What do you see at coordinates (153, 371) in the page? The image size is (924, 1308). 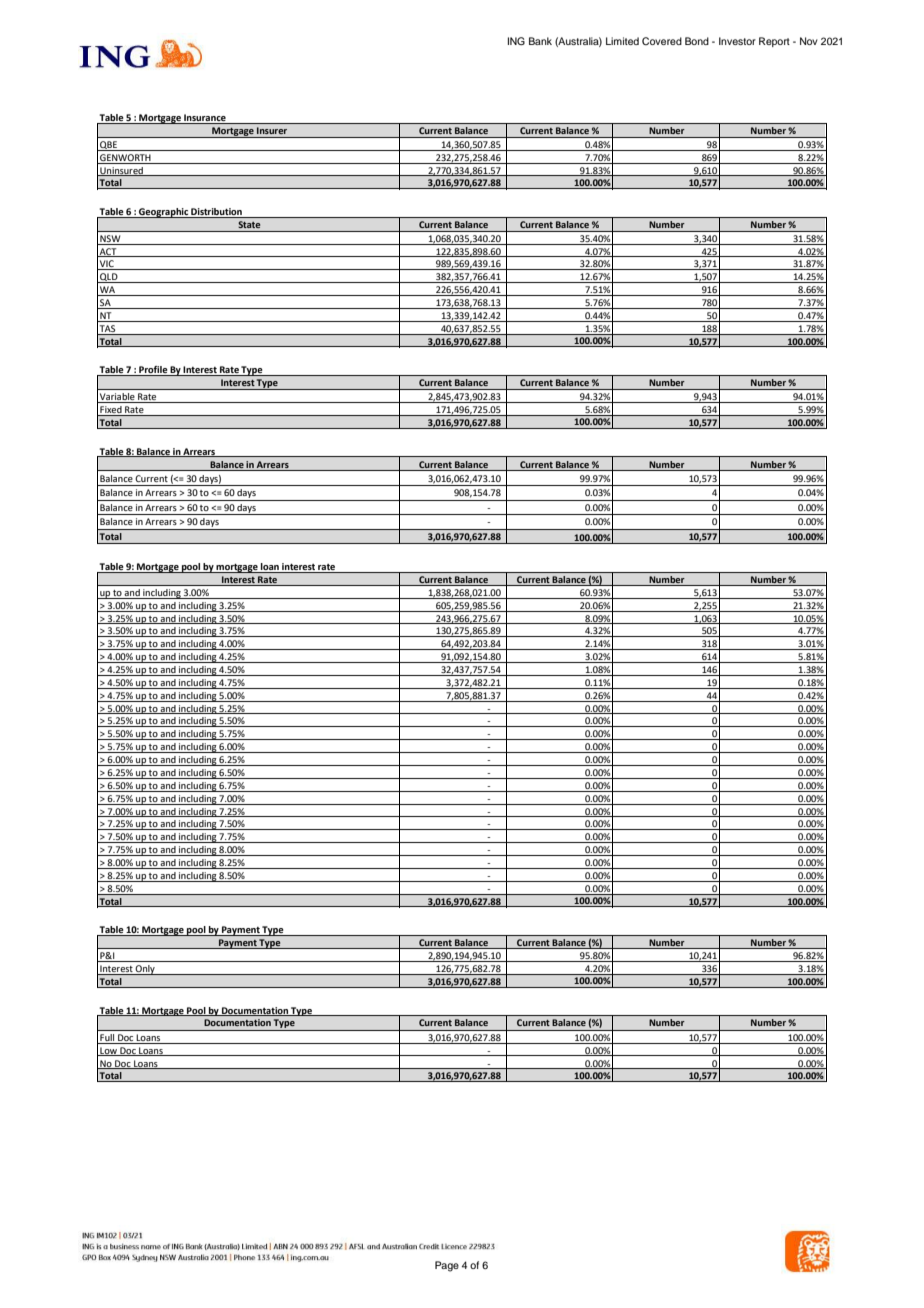 I see `Profile` at bounding box center [153, 371].
